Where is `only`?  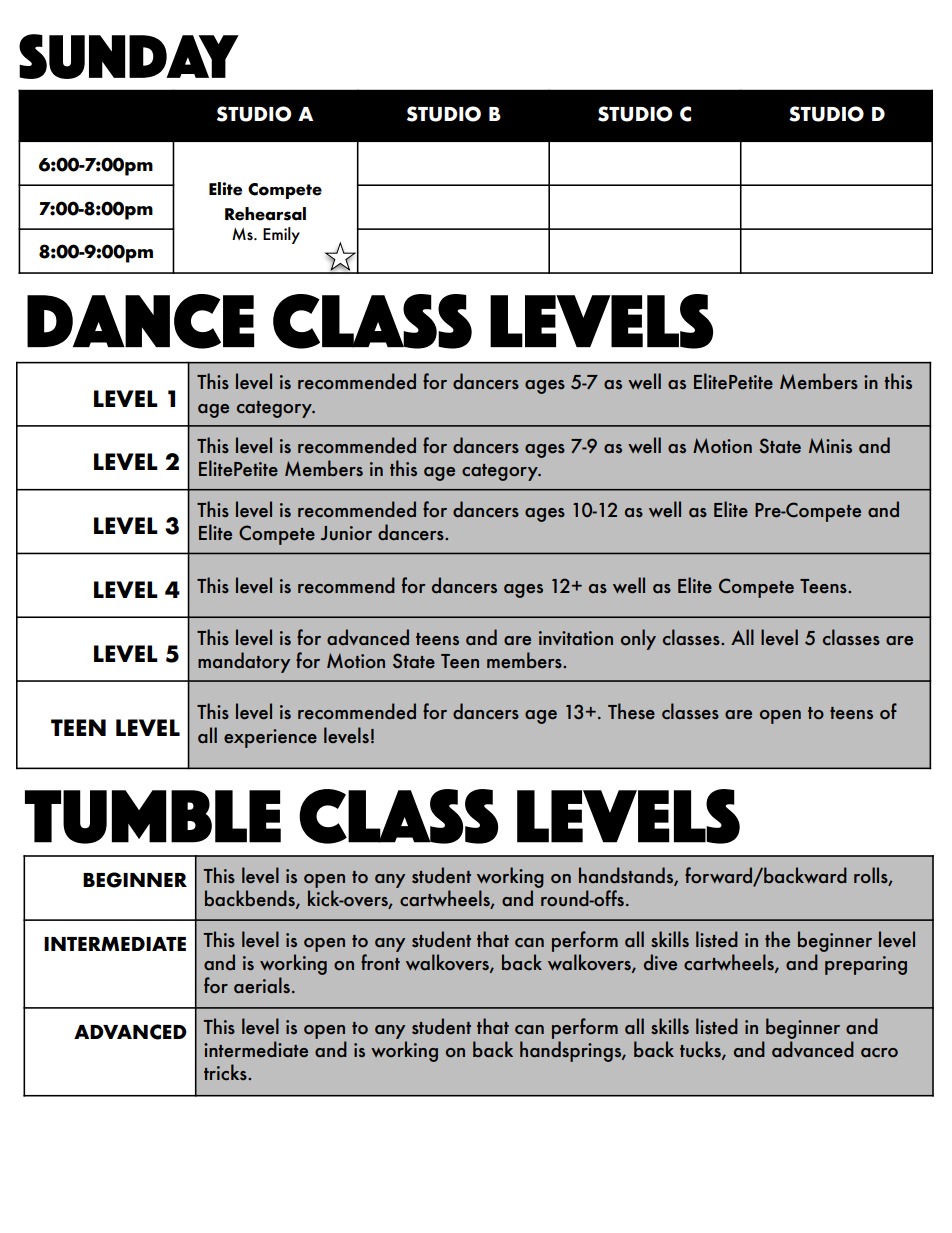 only is located at coordinates (638, 639).
